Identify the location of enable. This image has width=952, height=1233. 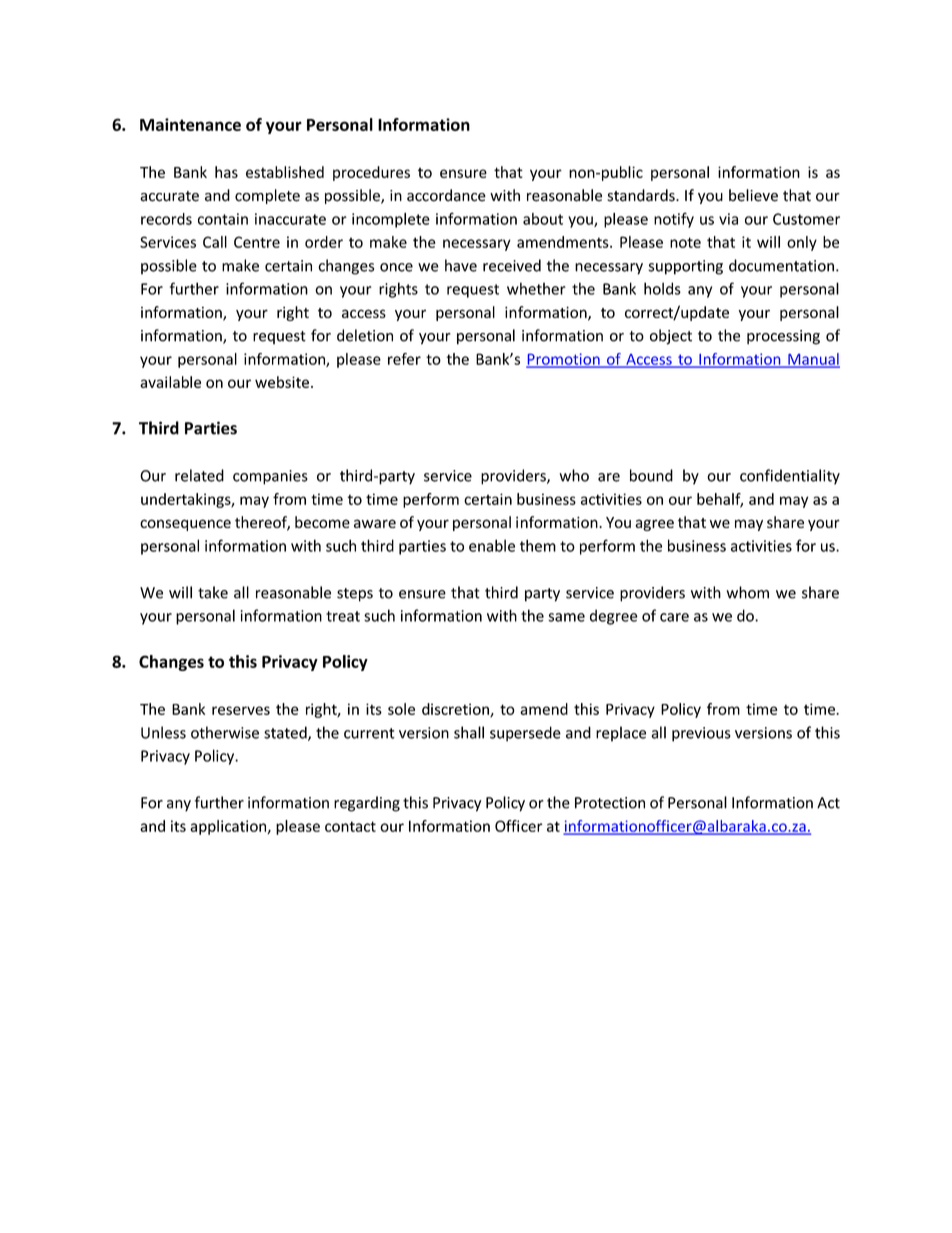
(492, 545).
